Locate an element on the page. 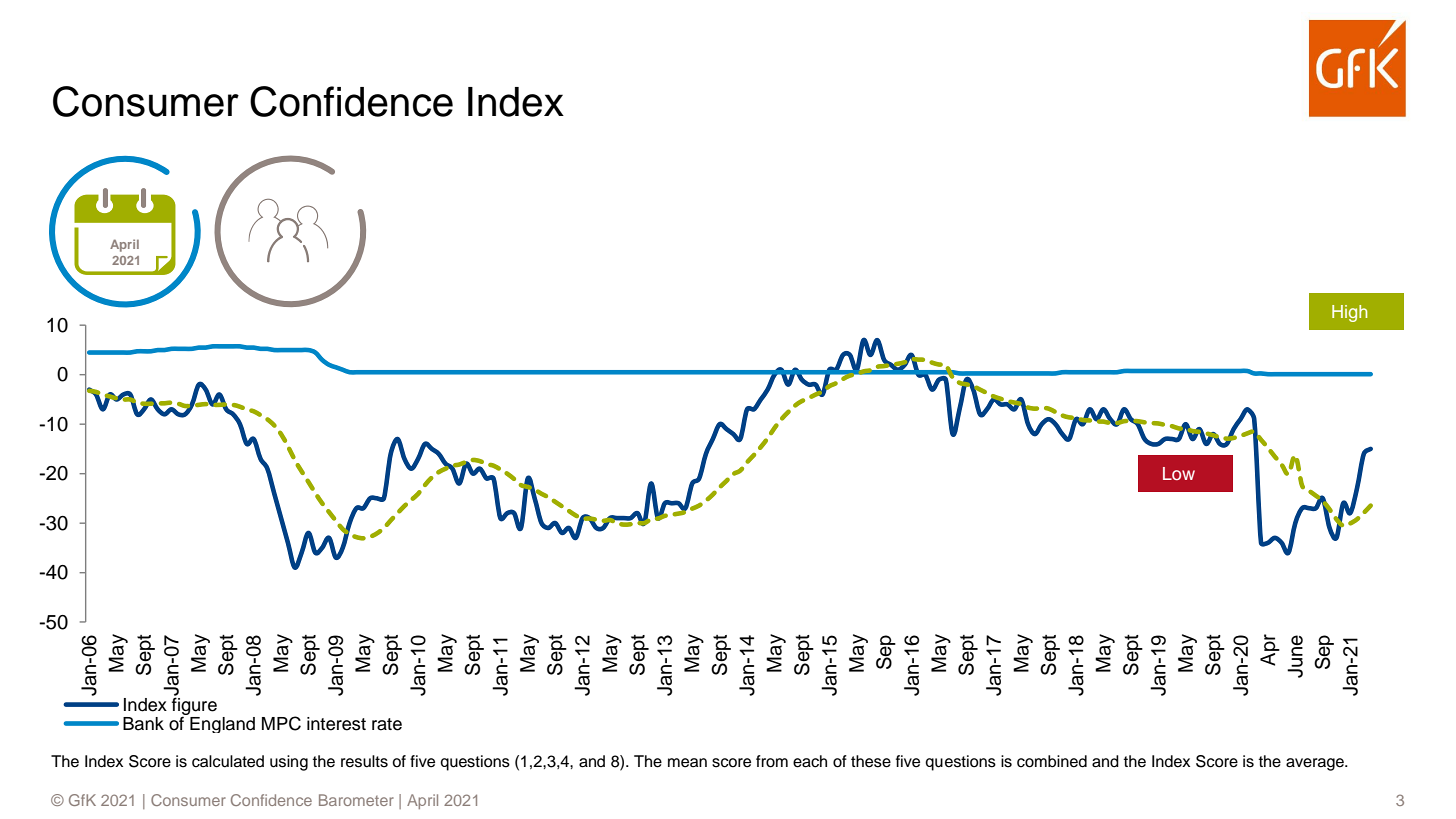  combined is located at coordinates (1052, 761).
